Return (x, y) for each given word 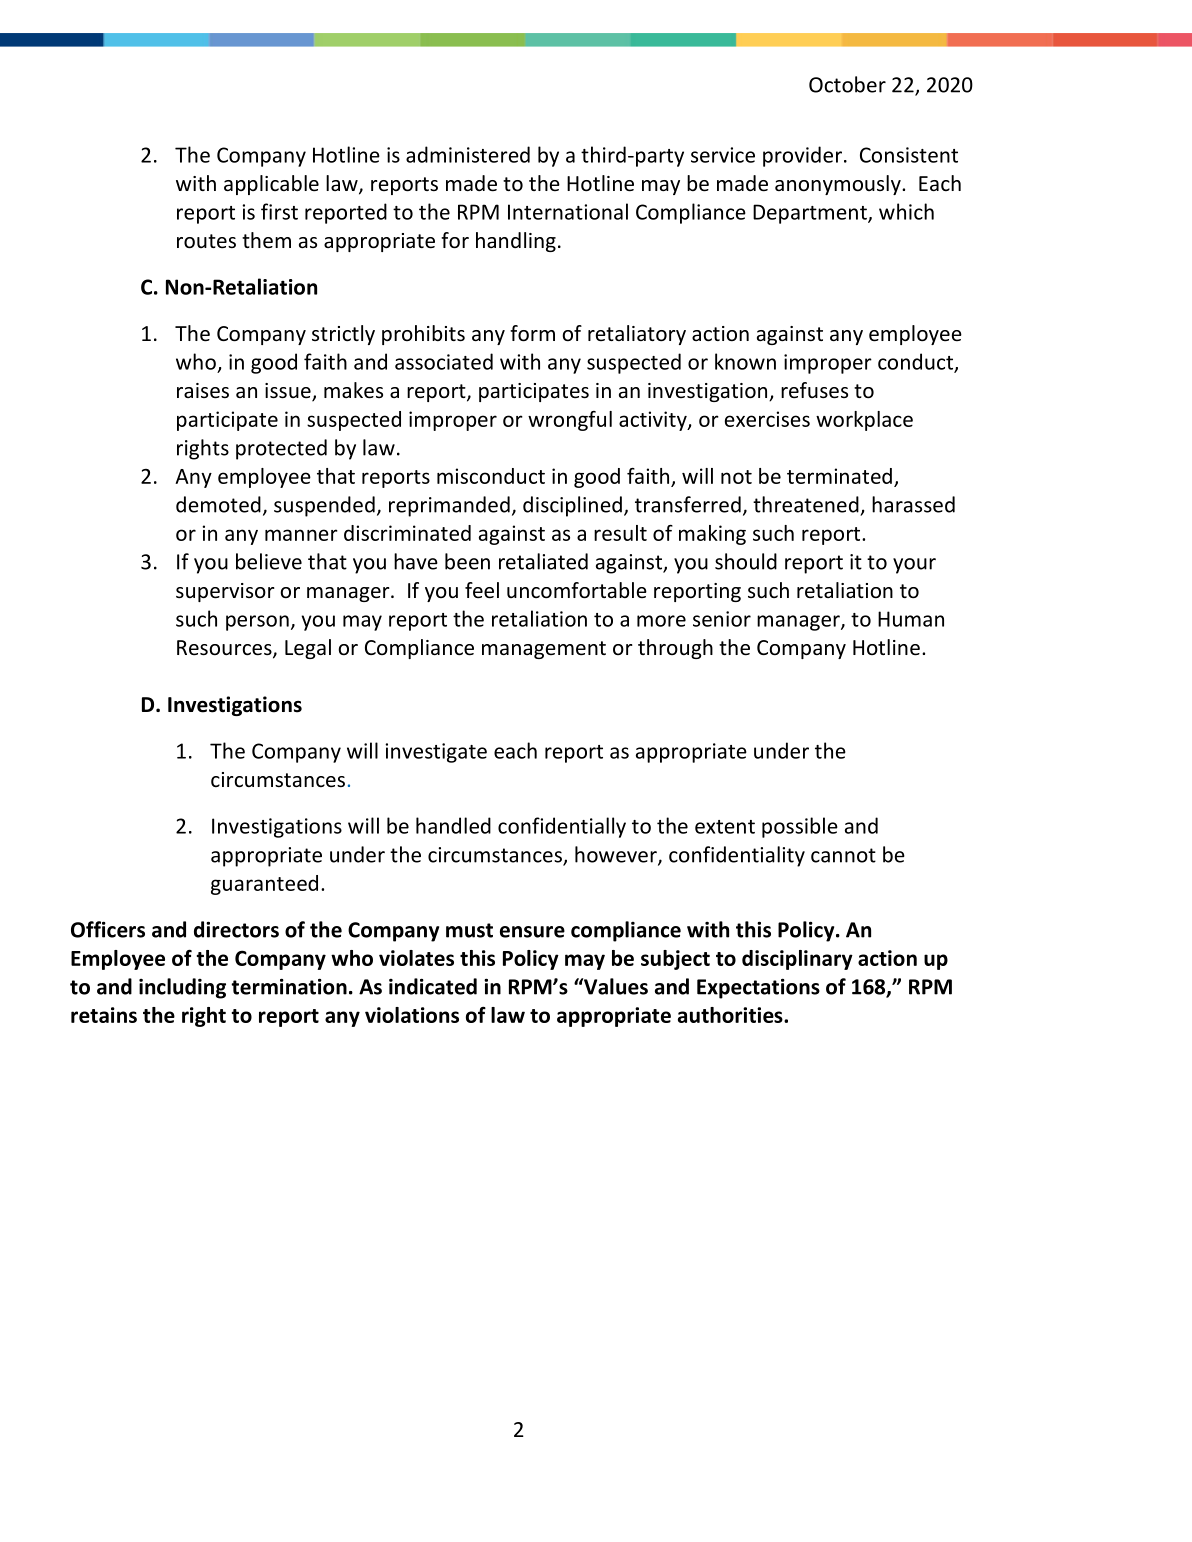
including (182, 988)
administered (468, 154)
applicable (271, 185)
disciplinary (797, 960)
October (847, 84)
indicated (433, 986)
